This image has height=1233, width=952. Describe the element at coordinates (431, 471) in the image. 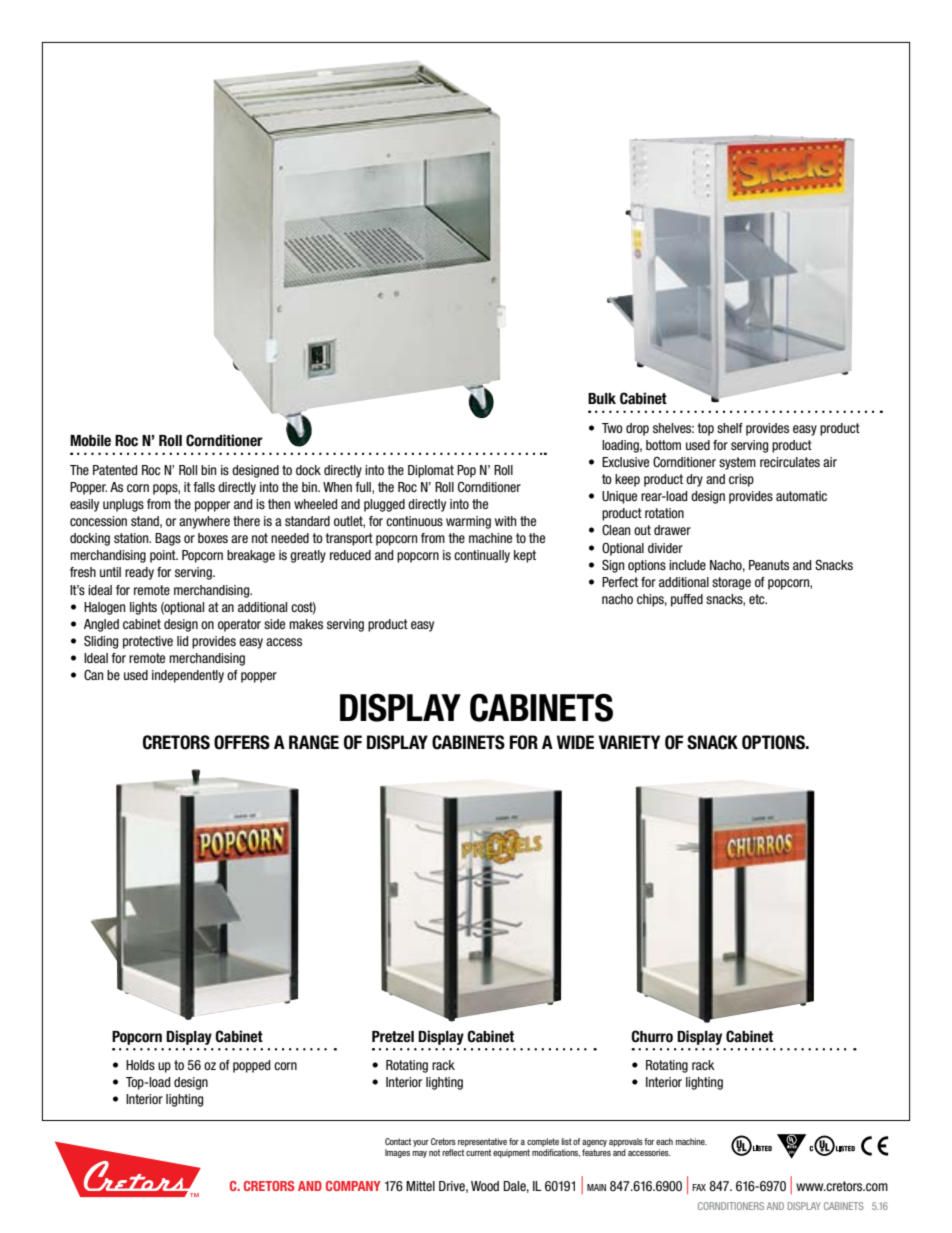

I see `Diplomat` at that location.
